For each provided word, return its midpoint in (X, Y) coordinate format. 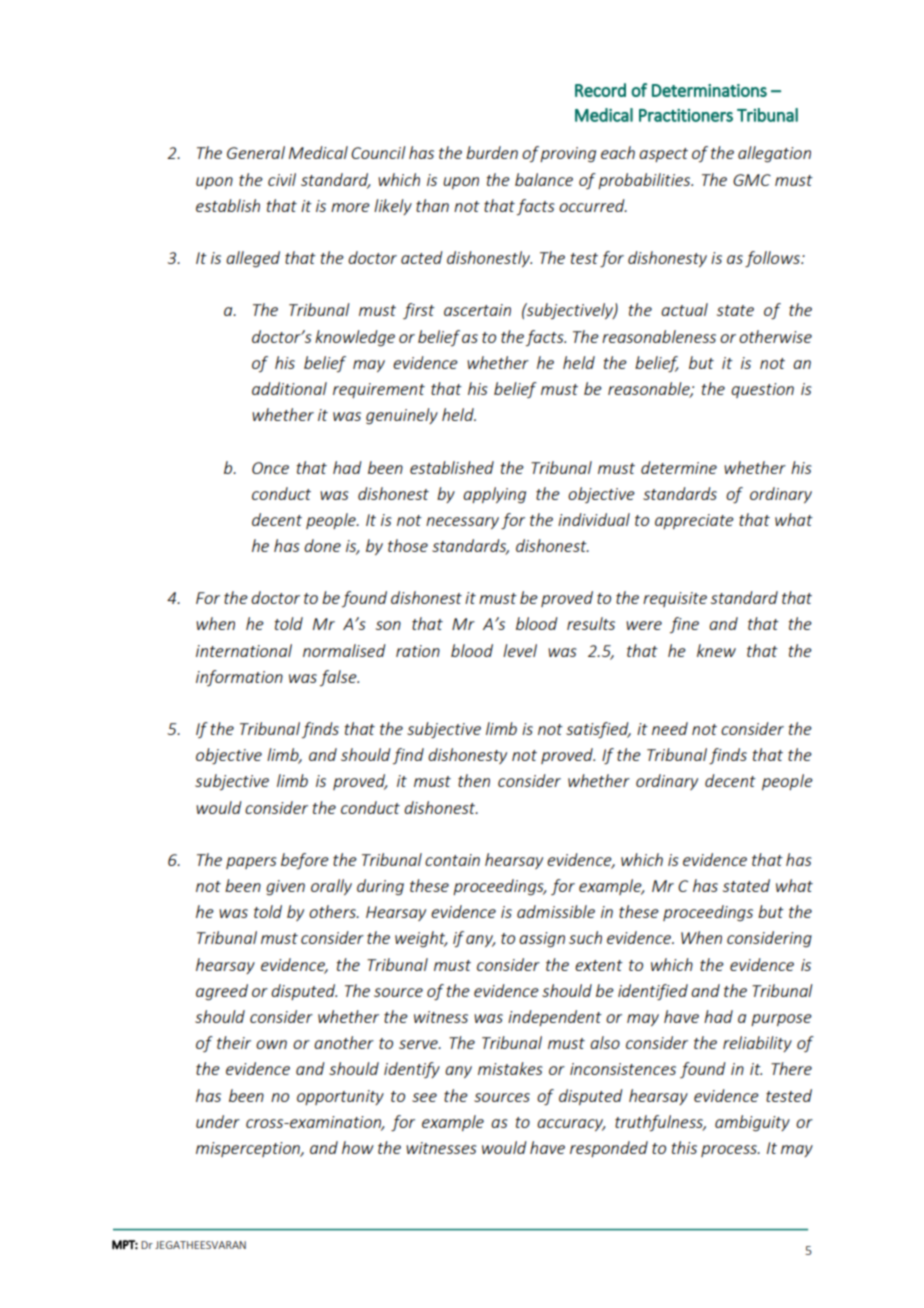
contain (452, 860)
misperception (249, 1149)
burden (492, 152)
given (285, 888)
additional (289, 388)
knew (716, 650)
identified (653, 992)
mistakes (510, 1068)
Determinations (709, 90)
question (762, 390)
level (520, 650)
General (256, 152)
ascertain (477, 310)
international (244, 650)
